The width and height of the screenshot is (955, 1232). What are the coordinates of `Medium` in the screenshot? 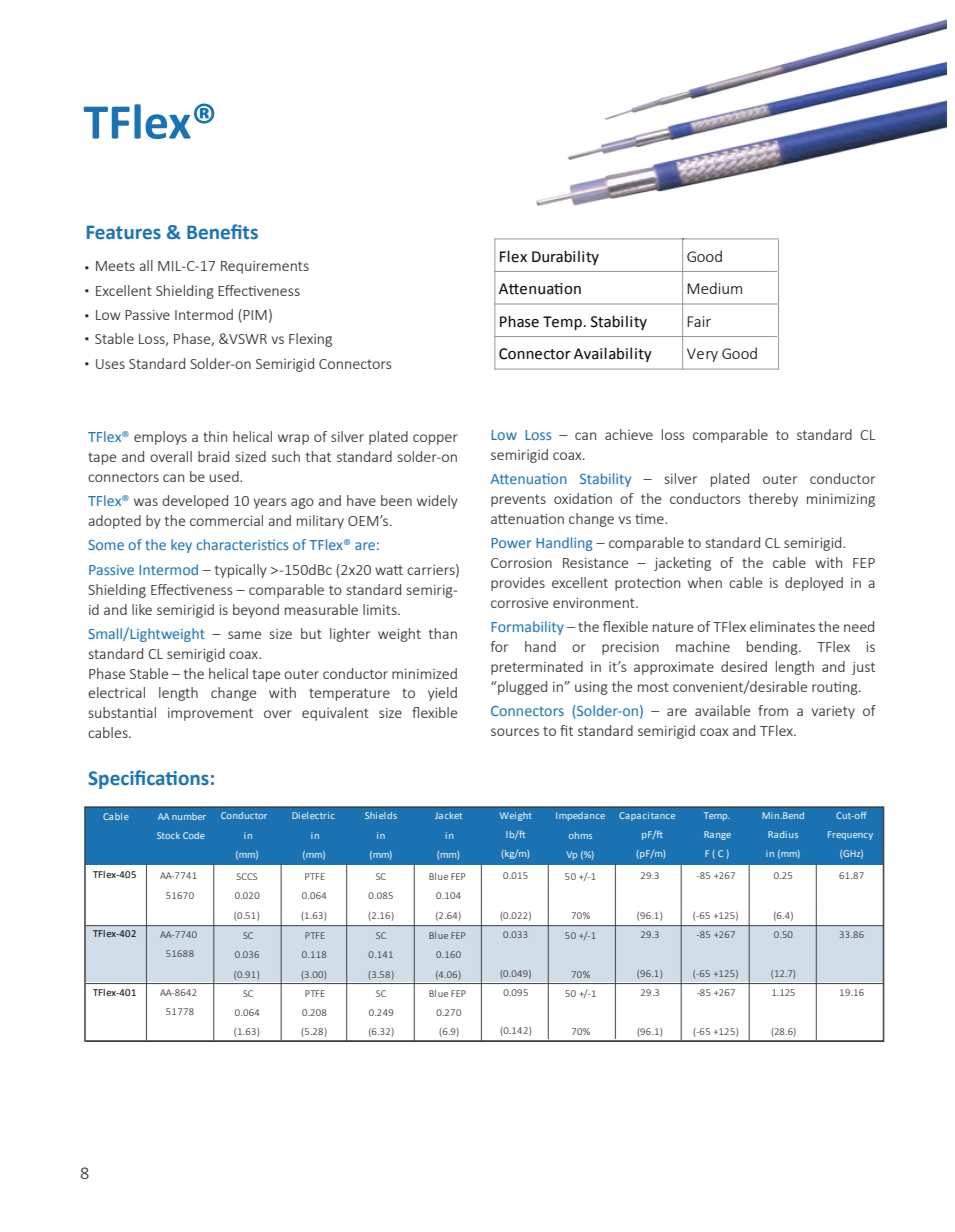 It's located at (714, 288).
